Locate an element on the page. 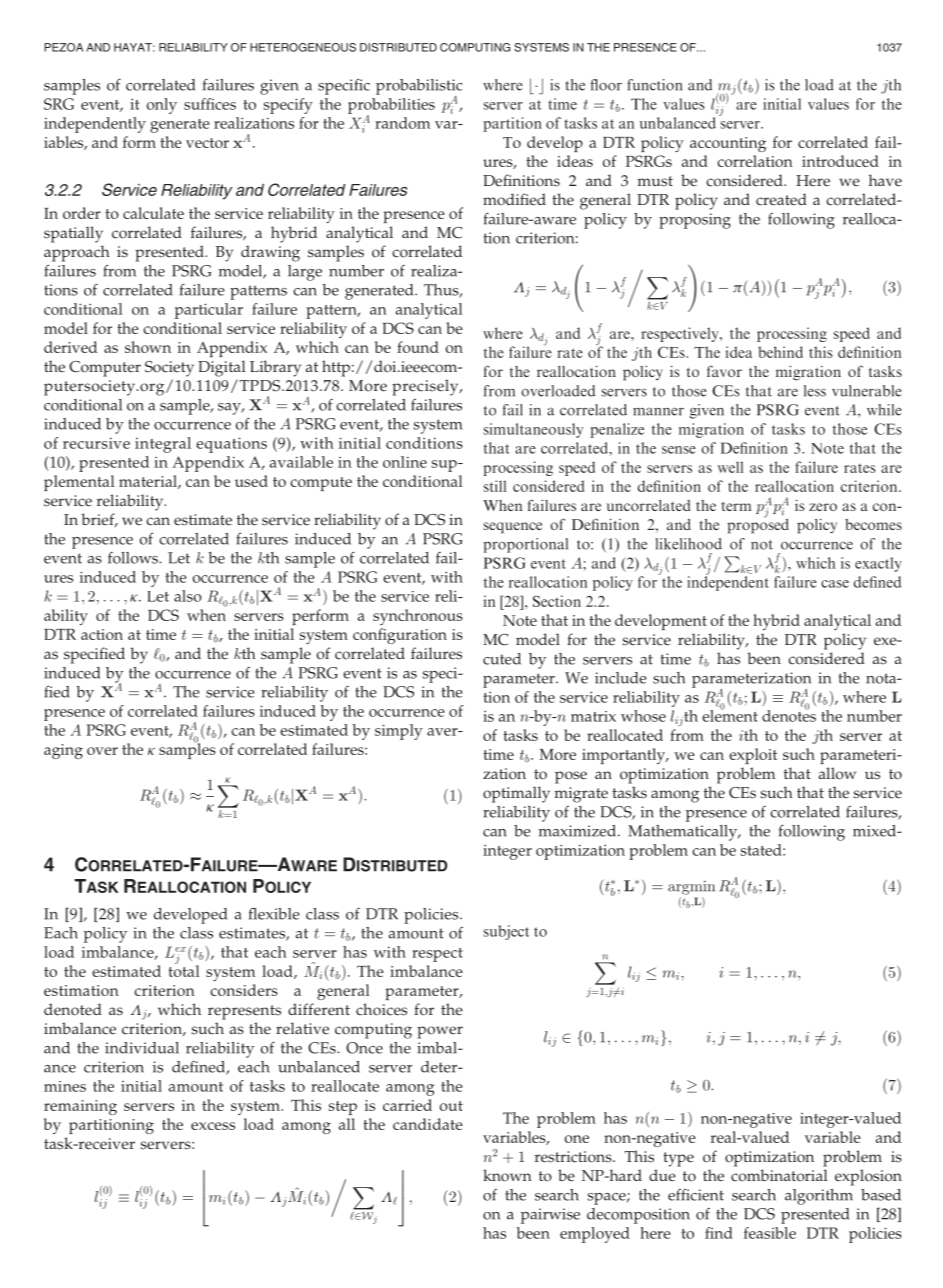  known is located at coordinates (507, 1175).
